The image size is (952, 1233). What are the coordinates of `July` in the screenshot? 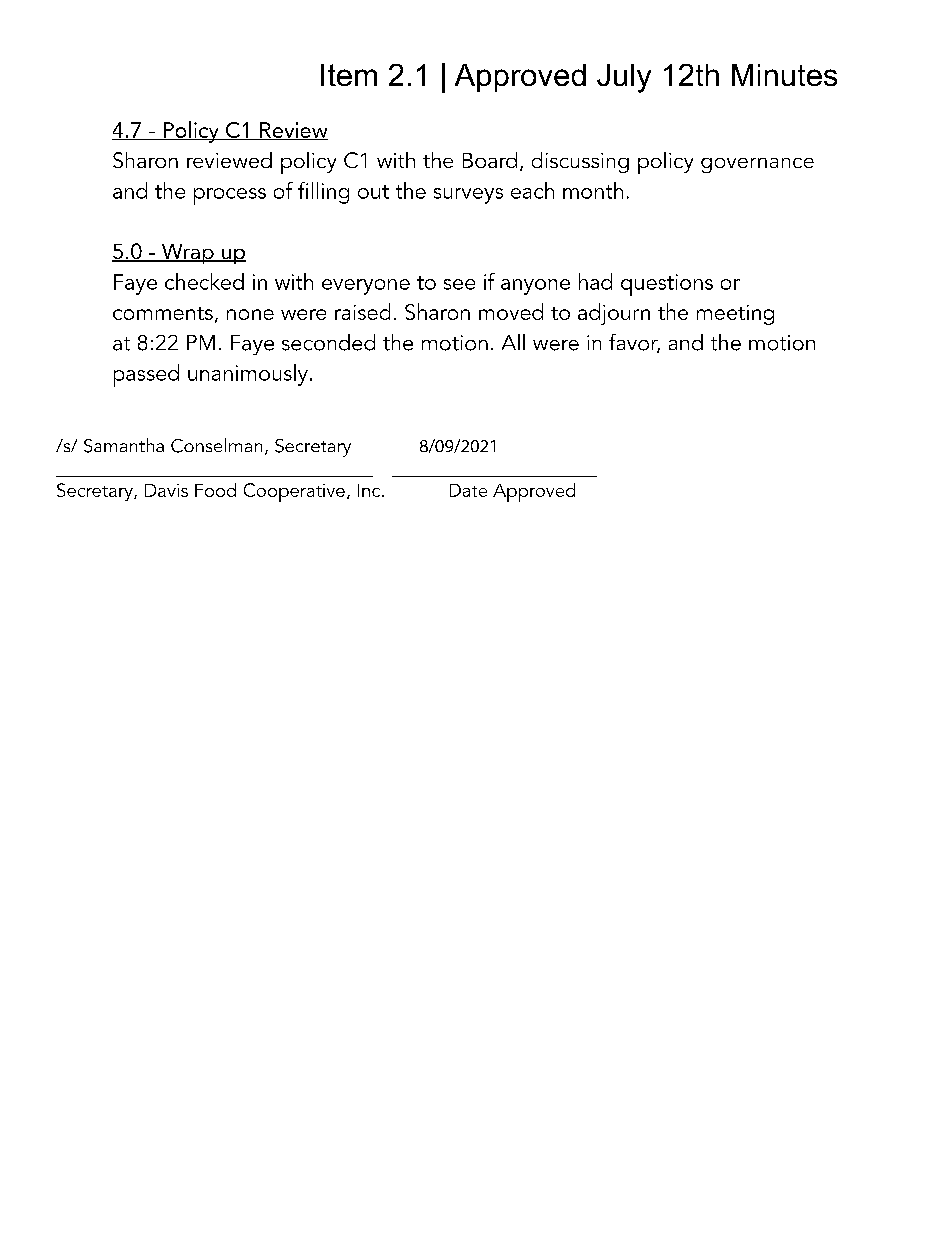 It's located at (624, 78).
